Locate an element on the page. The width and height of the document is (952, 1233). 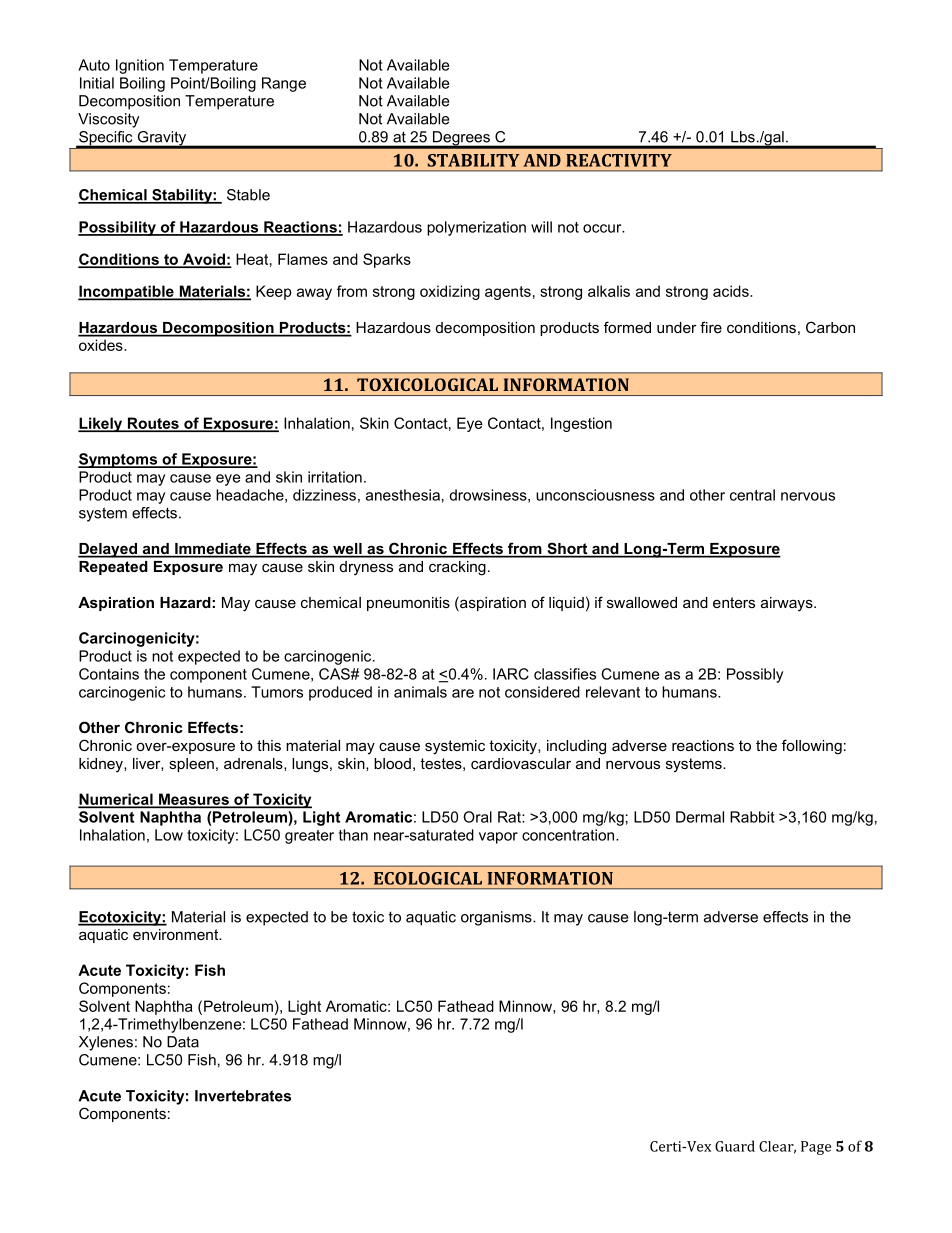
pneumonitis is located at coordinates (408, 604).
